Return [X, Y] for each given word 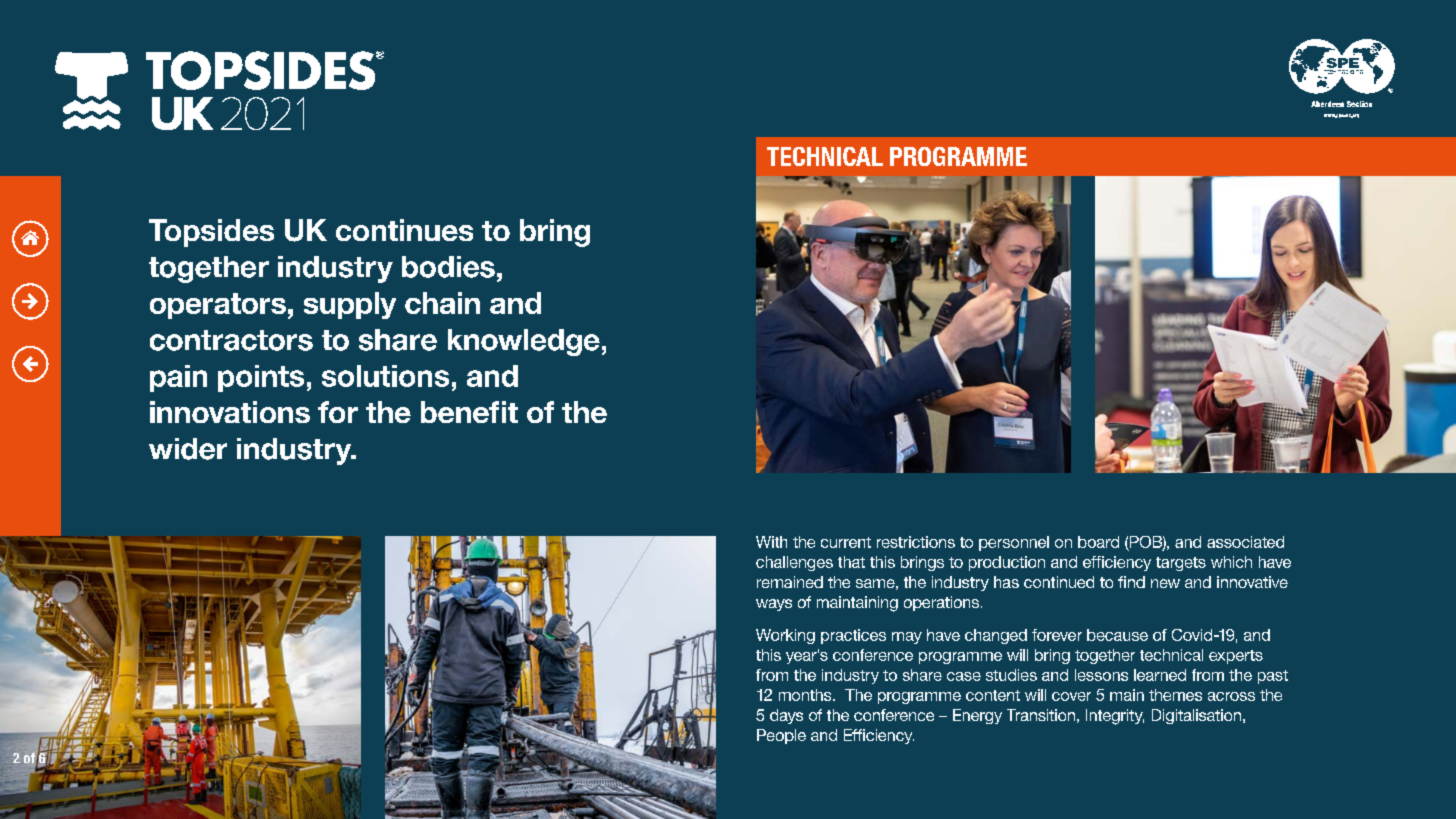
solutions [385, 376]
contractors [231, 340]
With [771, 542]
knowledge [524, 342]
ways [774, 605]
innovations [230, 412]
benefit [469, 412]
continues [404, 230]
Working [785, 636]
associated [1245, 542]
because [1117, 635]
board [1098, 542]
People [781, 736]
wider [188, 449]
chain [442, 303]
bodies [448, 267]
